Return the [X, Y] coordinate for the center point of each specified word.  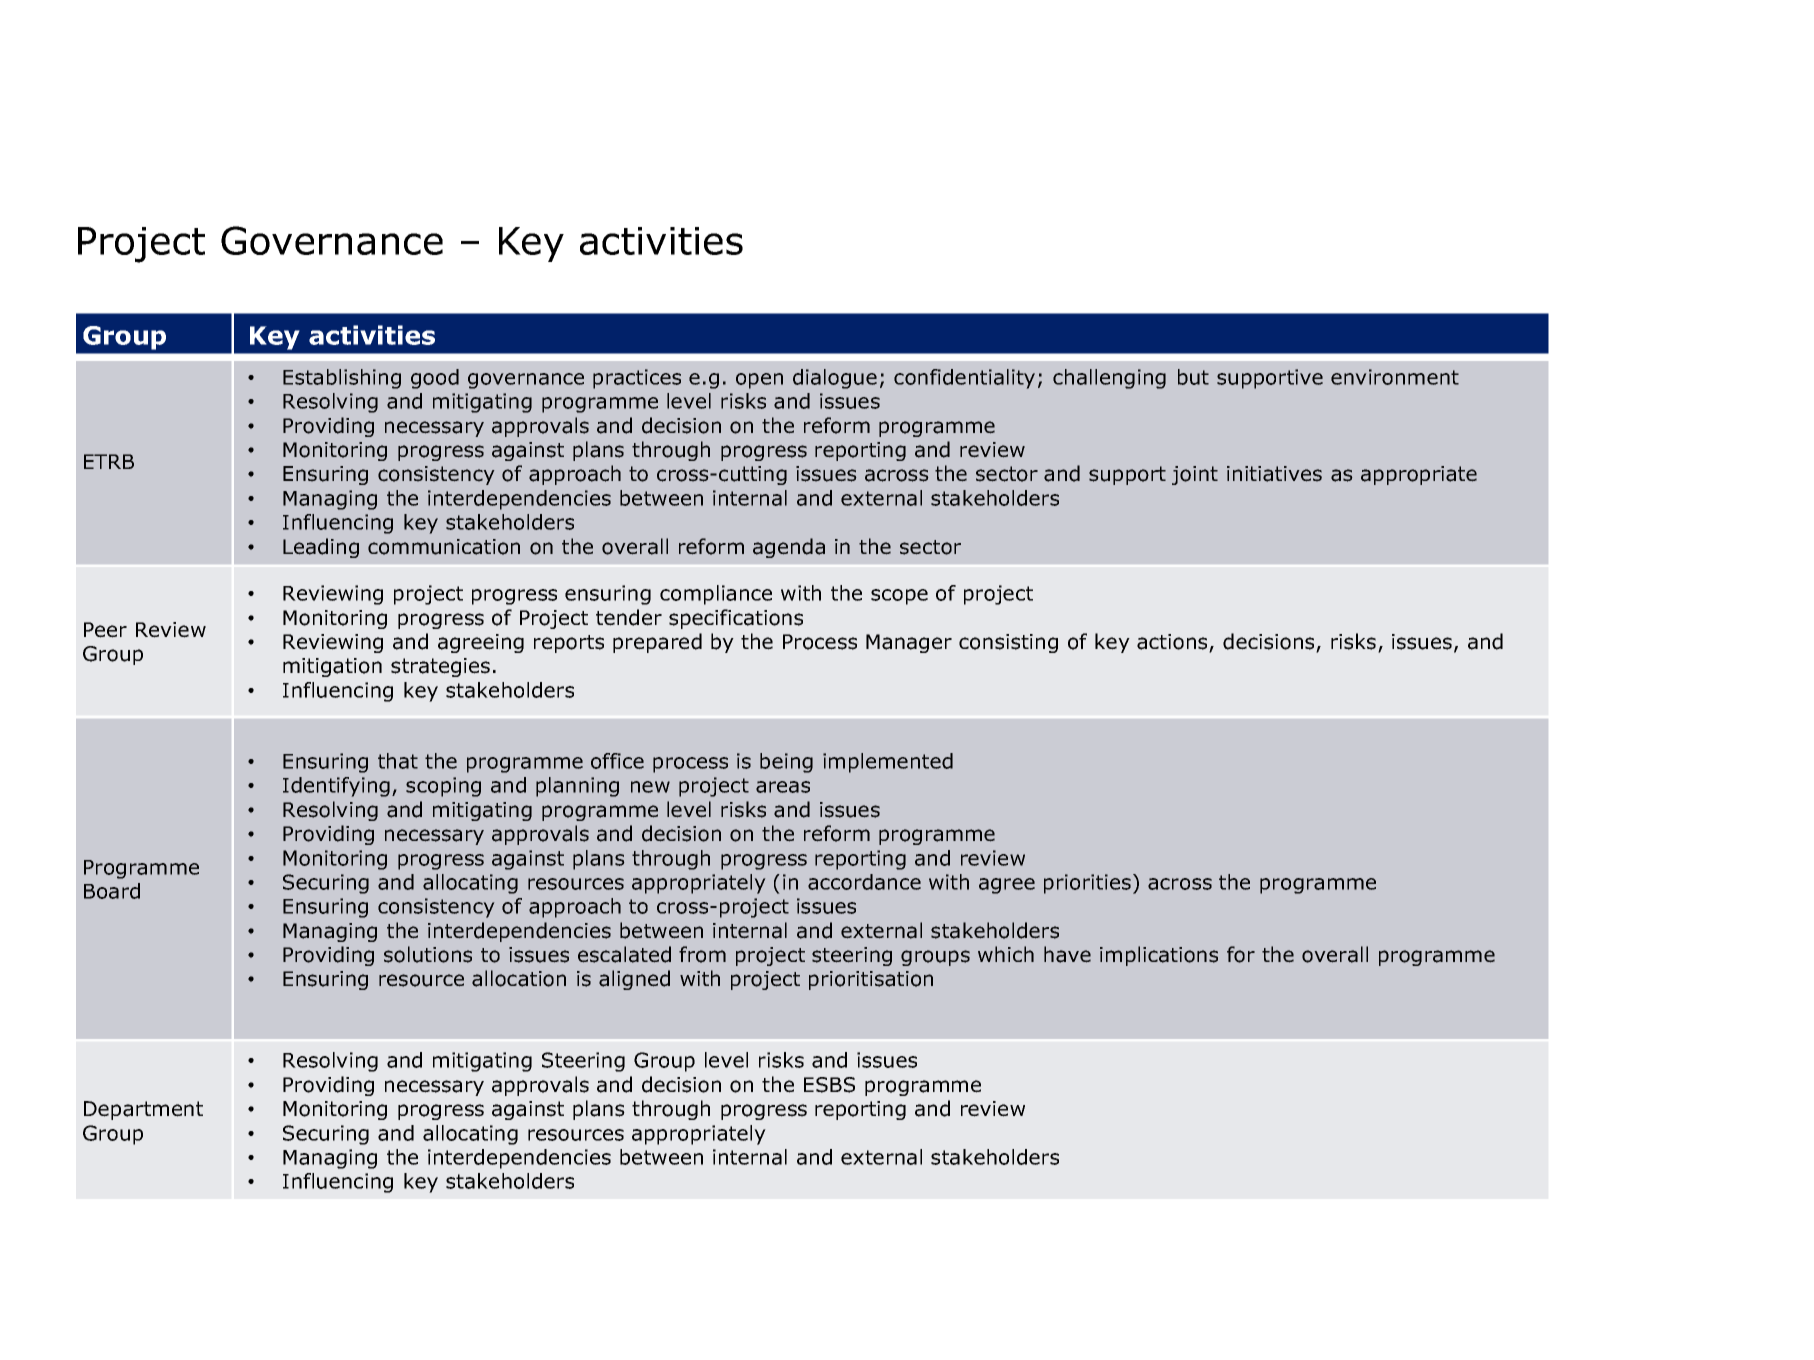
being [786, 763]
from [702, 954]
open [759, 381]
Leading [321, 548]
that [398, 761]
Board [112, 891]
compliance [716, 595]
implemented [888, 763]
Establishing [342, 379]
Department [143, 1110]
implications [1159, 956]
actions [1173, 643]
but [1193, 377]
